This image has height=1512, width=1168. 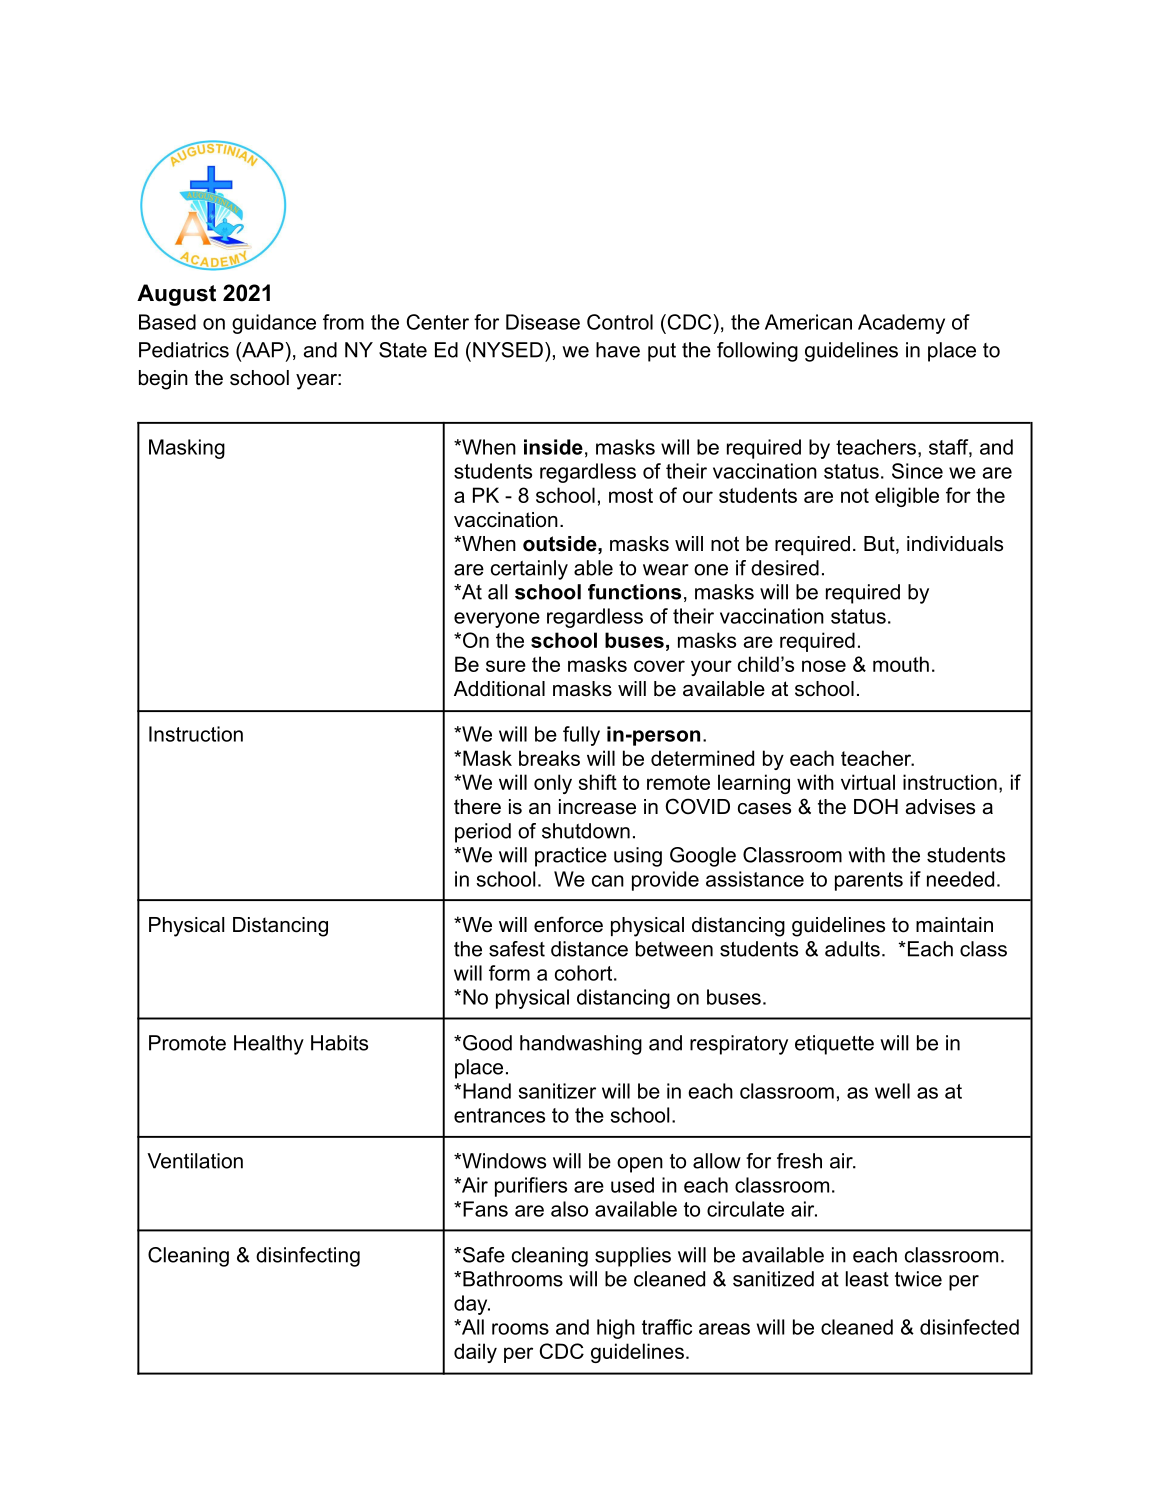 I want to click on Academy, so click(x=901, y=324).
